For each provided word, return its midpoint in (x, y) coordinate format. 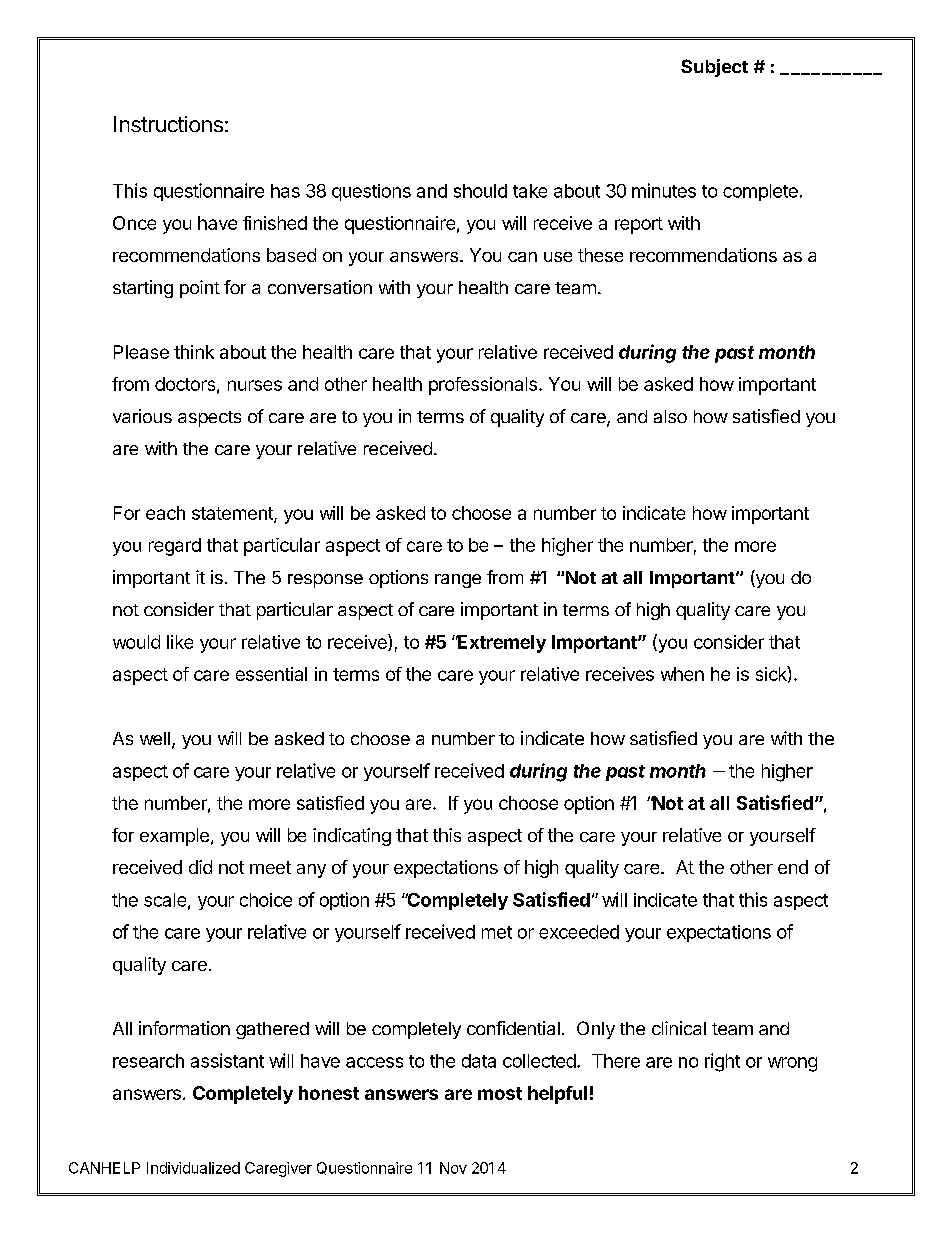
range (458, 581)
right (722, 1062)
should (480, 191)
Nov (453, 1168)
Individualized (193, 1168)
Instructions (168, 124)
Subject (714, 68)
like (180, 642)
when (682, 674)
